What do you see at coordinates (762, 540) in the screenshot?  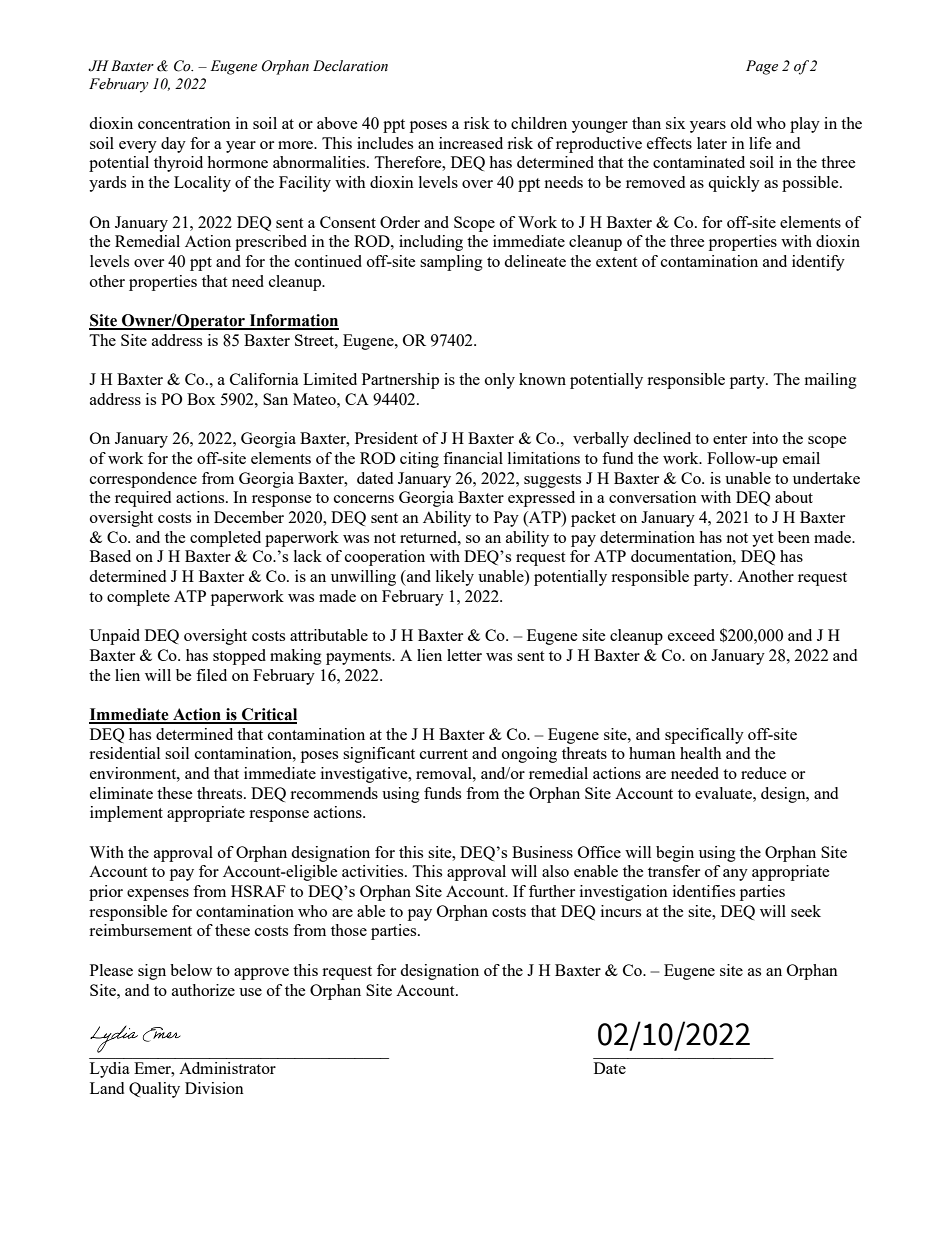 I see `yet` at bounding box center [762, 540].
